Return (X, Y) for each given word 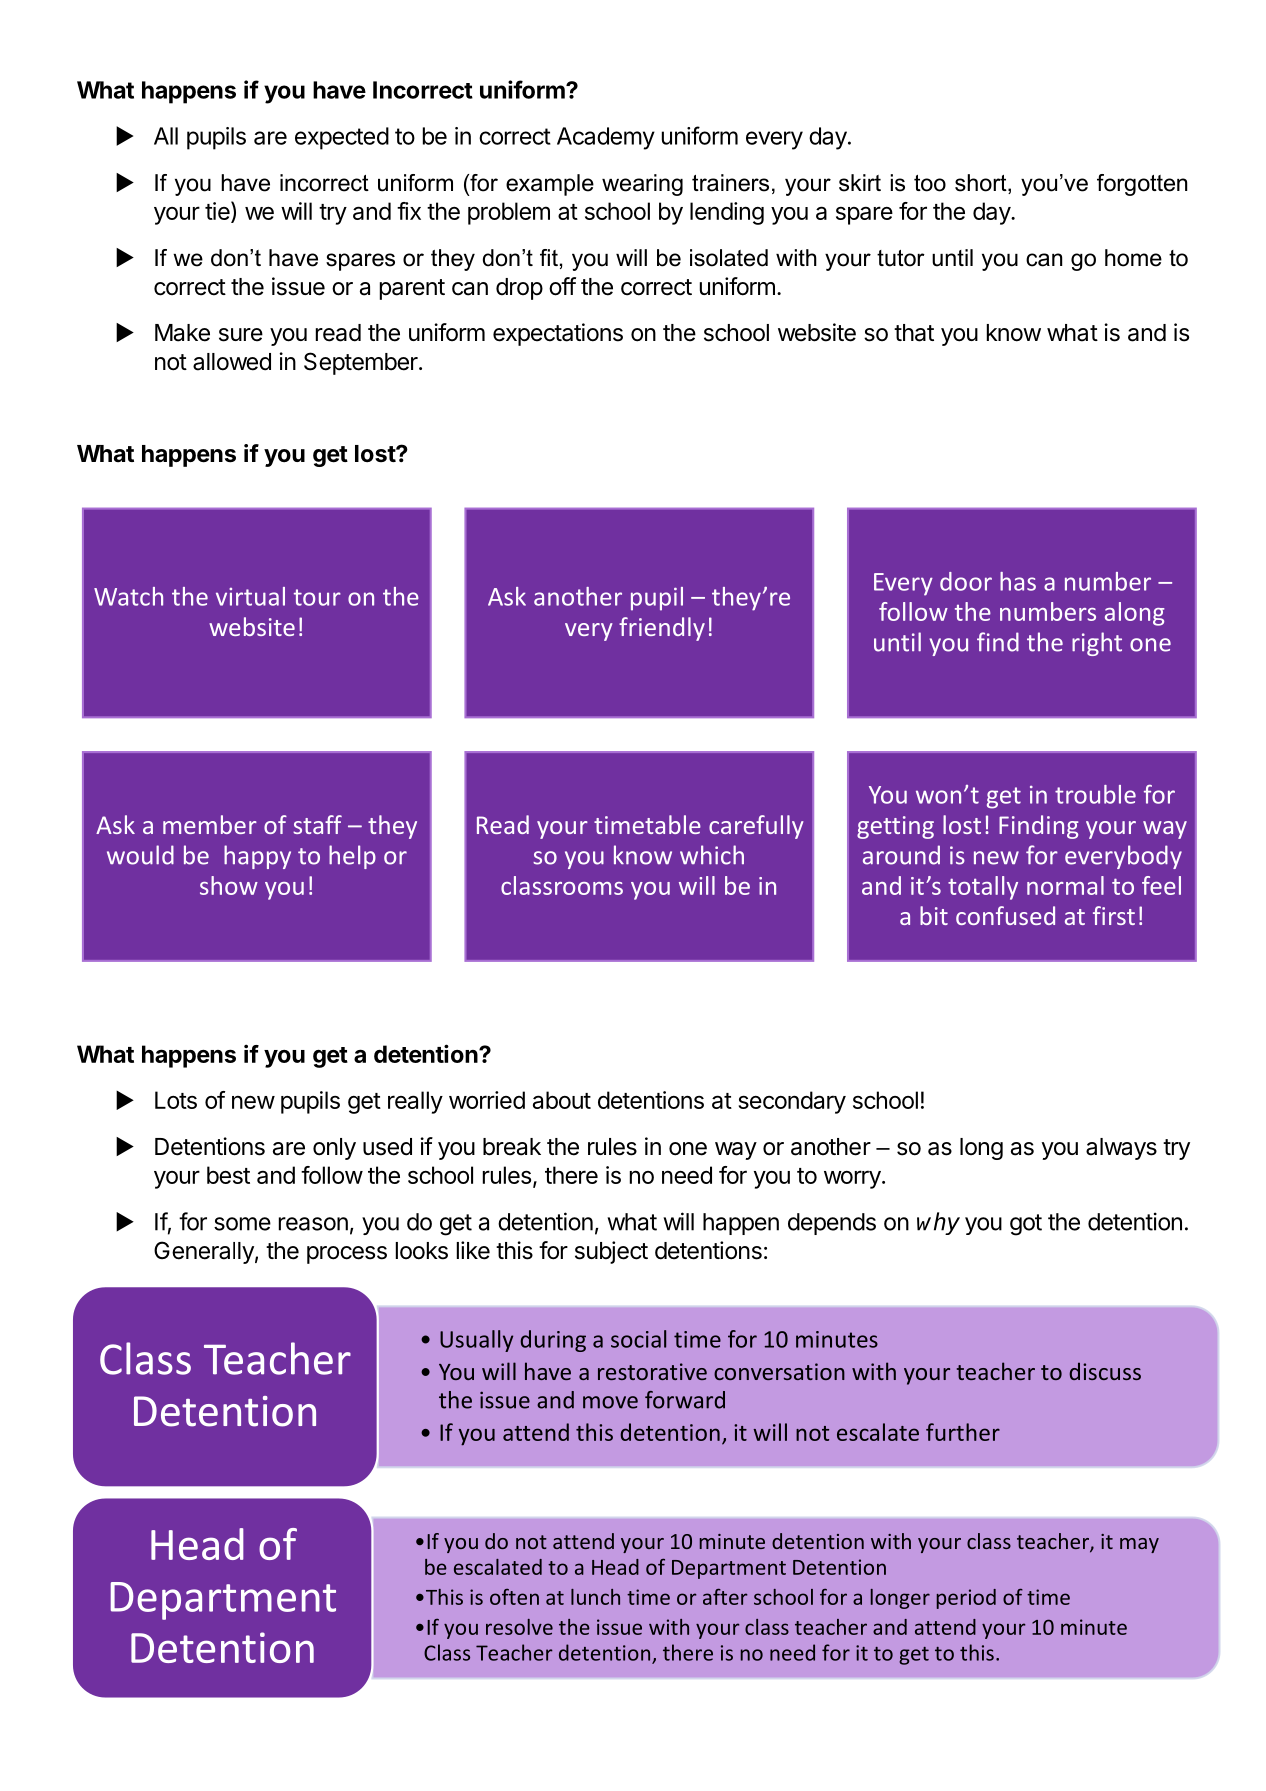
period (966, 1599)
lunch (595, 1597)
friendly (662, 629)
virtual (250, 596)
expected (342, 138)
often (514, 1597)
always (1121, 1149)
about (562, 1100)
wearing (642, 185)
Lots (176, 1100)
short (982, 184)
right (1097, 644)
